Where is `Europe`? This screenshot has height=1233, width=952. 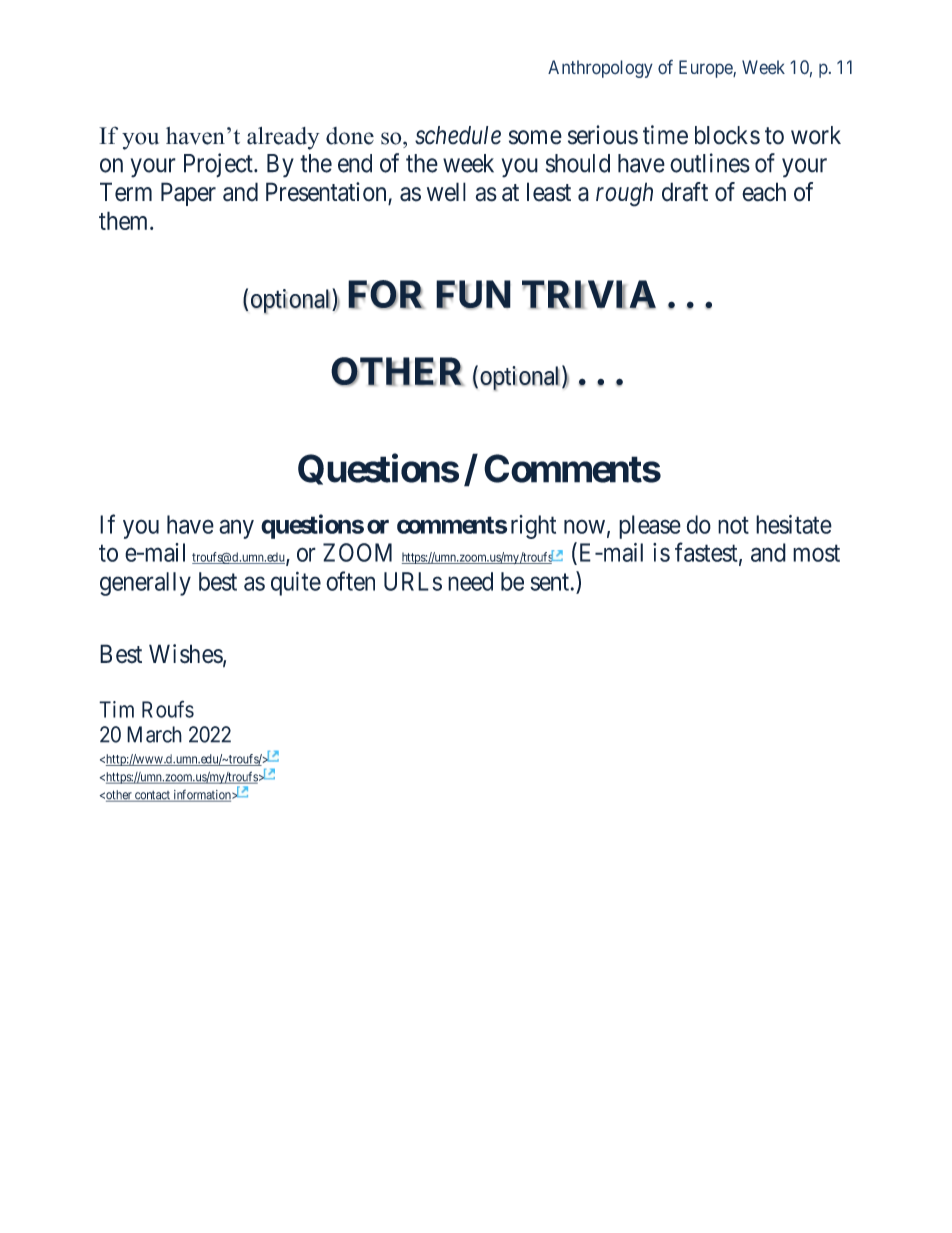 Europe is located at coordinates (706, 69).
